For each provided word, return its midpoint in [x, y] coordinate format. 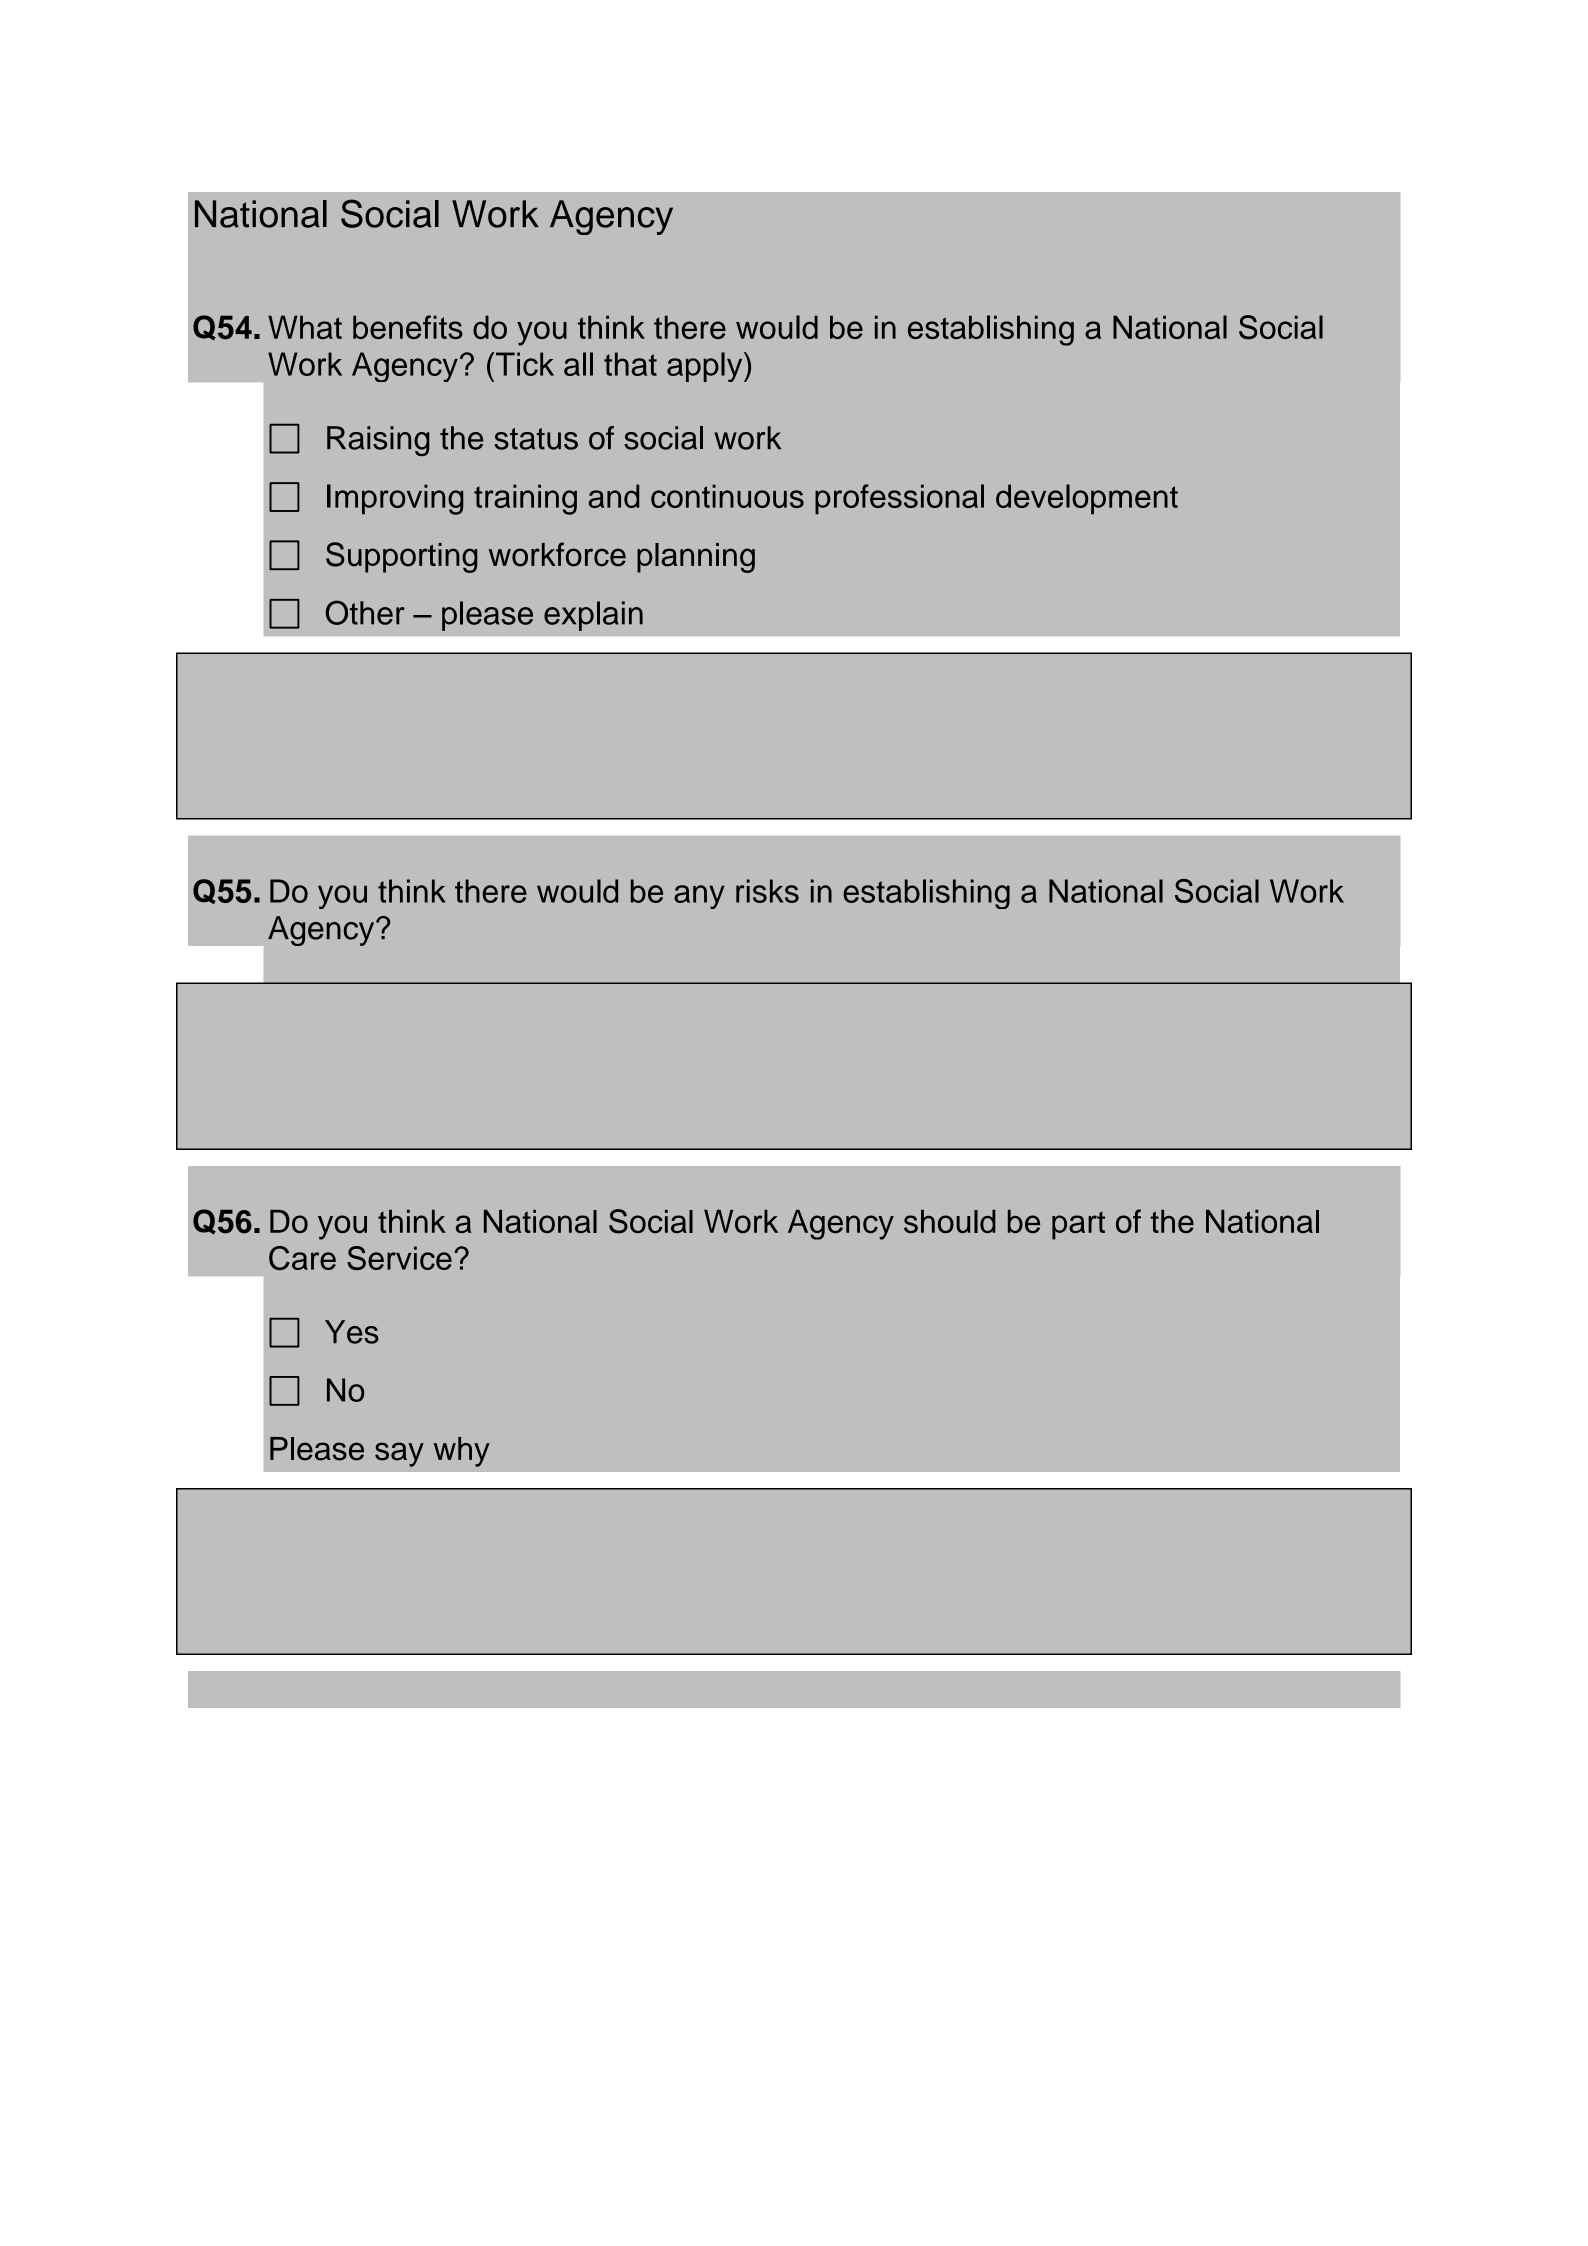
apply [706, 367]
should [950, 1221]
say [399, 1454]
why [462, 1452]
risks [767, 891]
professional [899, 499]
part [1078, 1226]
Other [365, 612]
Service [399, 1258]
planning [696, 558]
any [699, 897]
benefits [408, 327]
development [1087, 499]
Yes [352, 1332]
